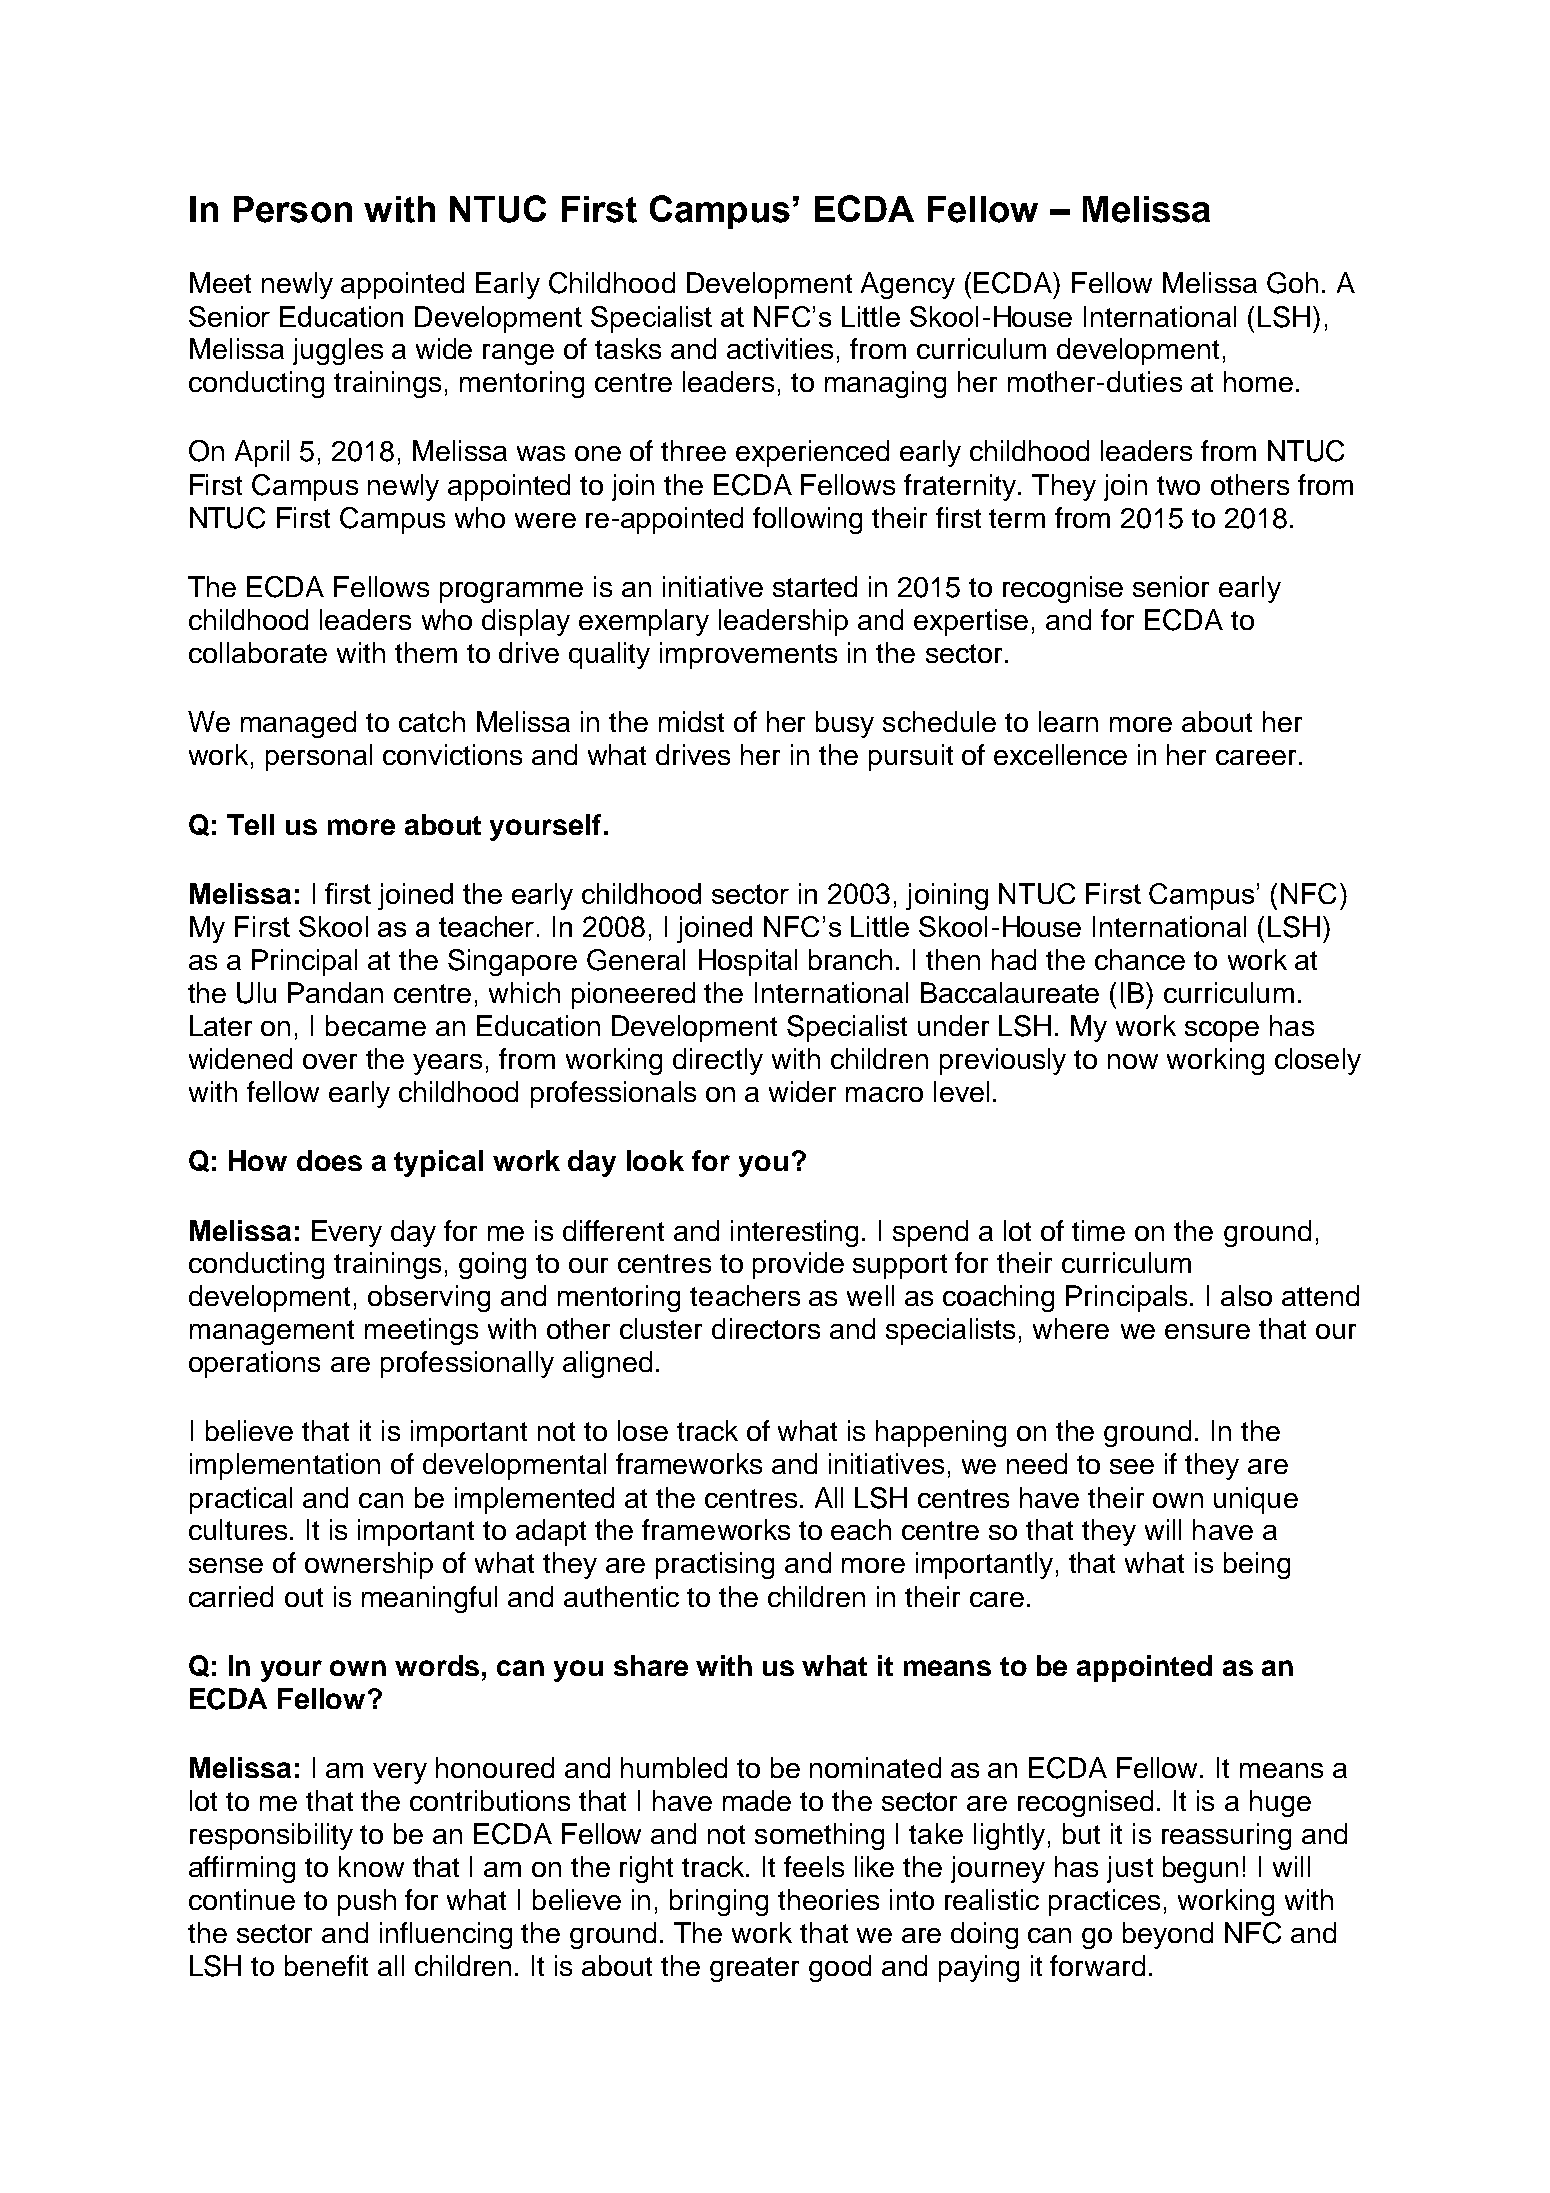  Describe the element at coordinates (780, 348) in the screenshot. I see `activities` at that location.
